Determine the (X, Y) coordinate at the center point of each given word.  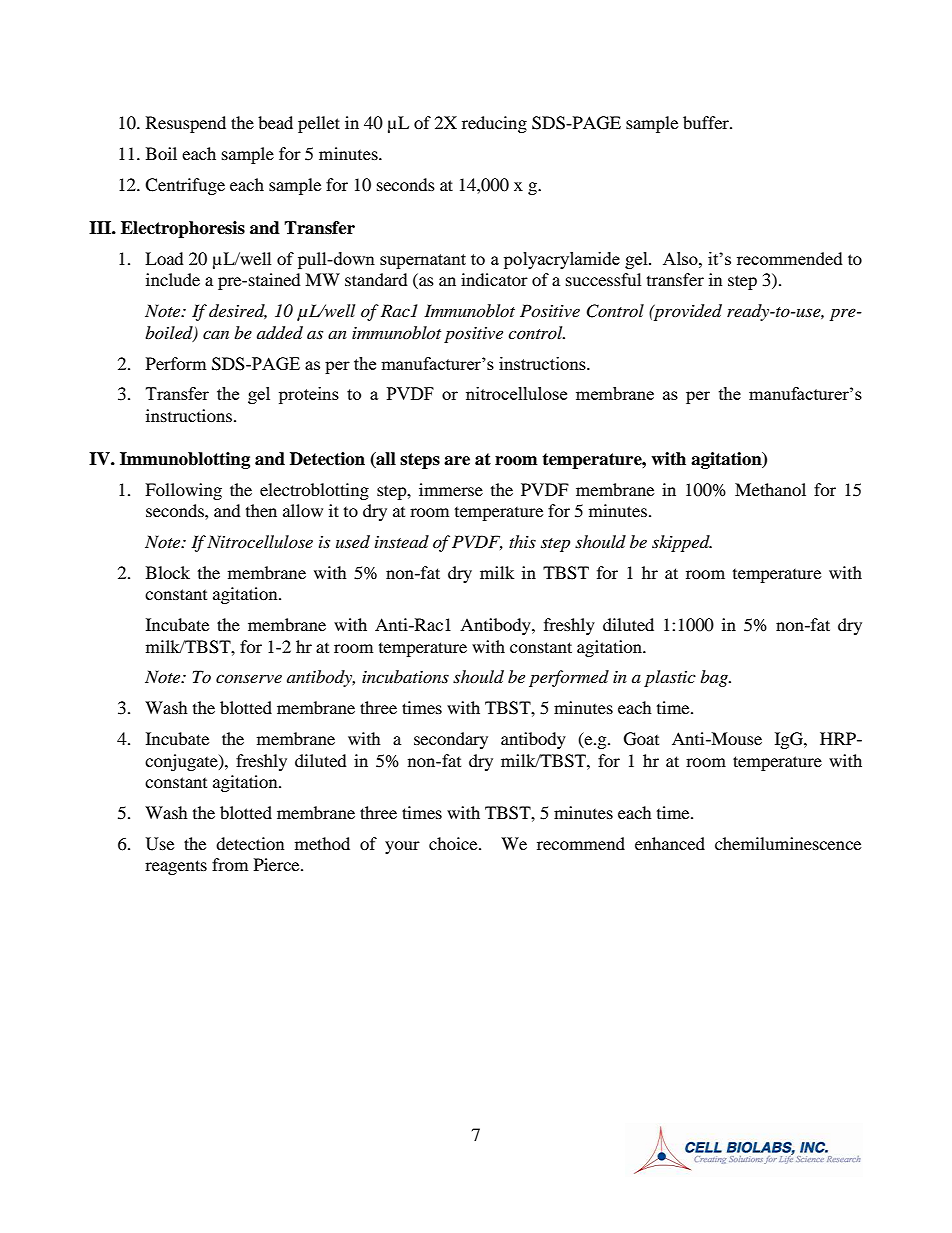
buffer (707, 122)
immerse (451, 489)
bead (275, 122)
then (261, 510)
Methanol (770, 489)
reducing (494, 124)
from (230, 864)
